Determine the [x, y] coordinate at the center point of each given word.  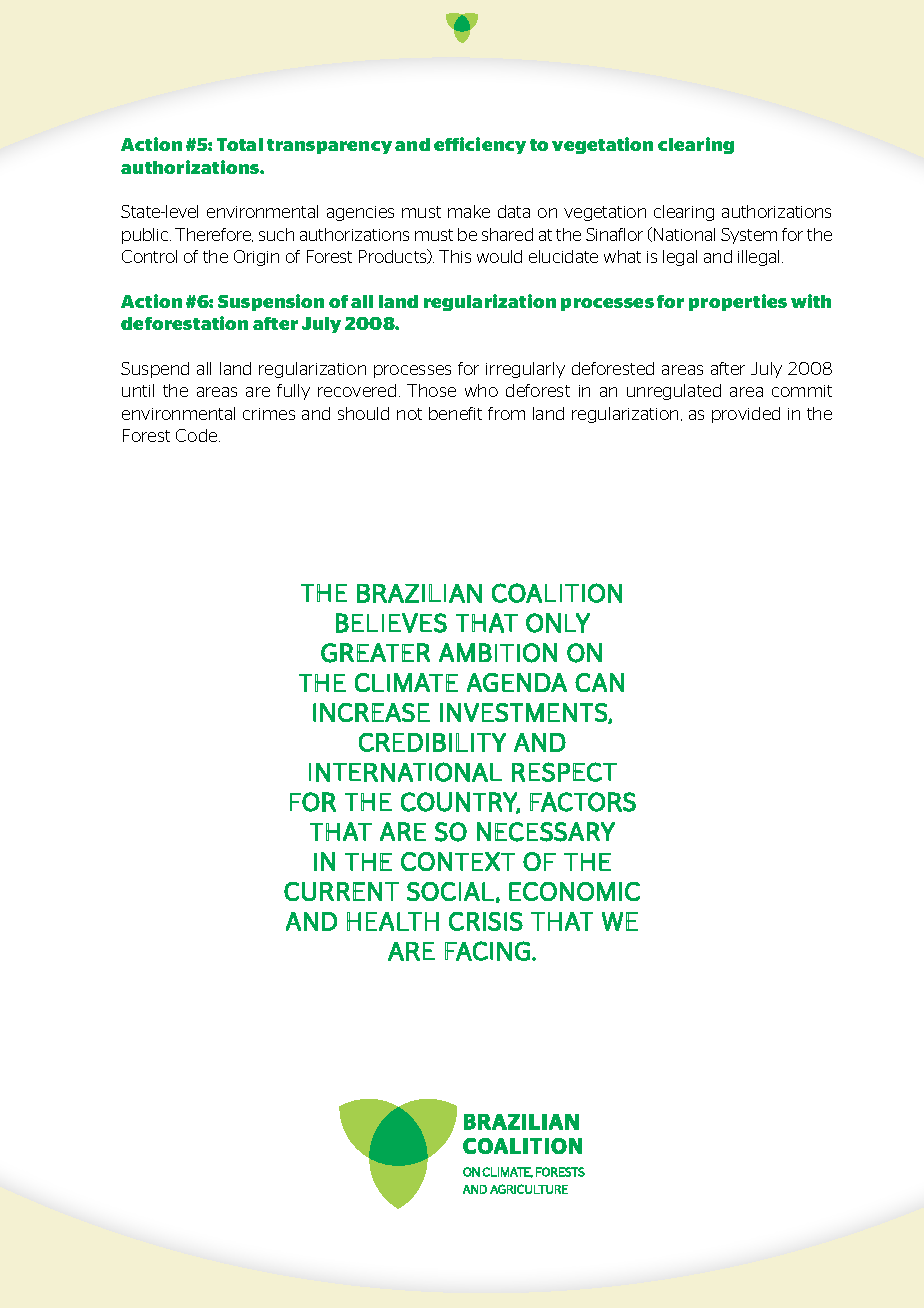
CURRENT [341, 891]
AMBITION [498, 653]
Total [240, 144]
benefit [455, 413]
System [749, 236]
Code [198, 435]
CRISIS [486, 921]
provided [746, 415]
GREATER [375, 653]
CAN [599, 682]
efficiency [480, 145]
